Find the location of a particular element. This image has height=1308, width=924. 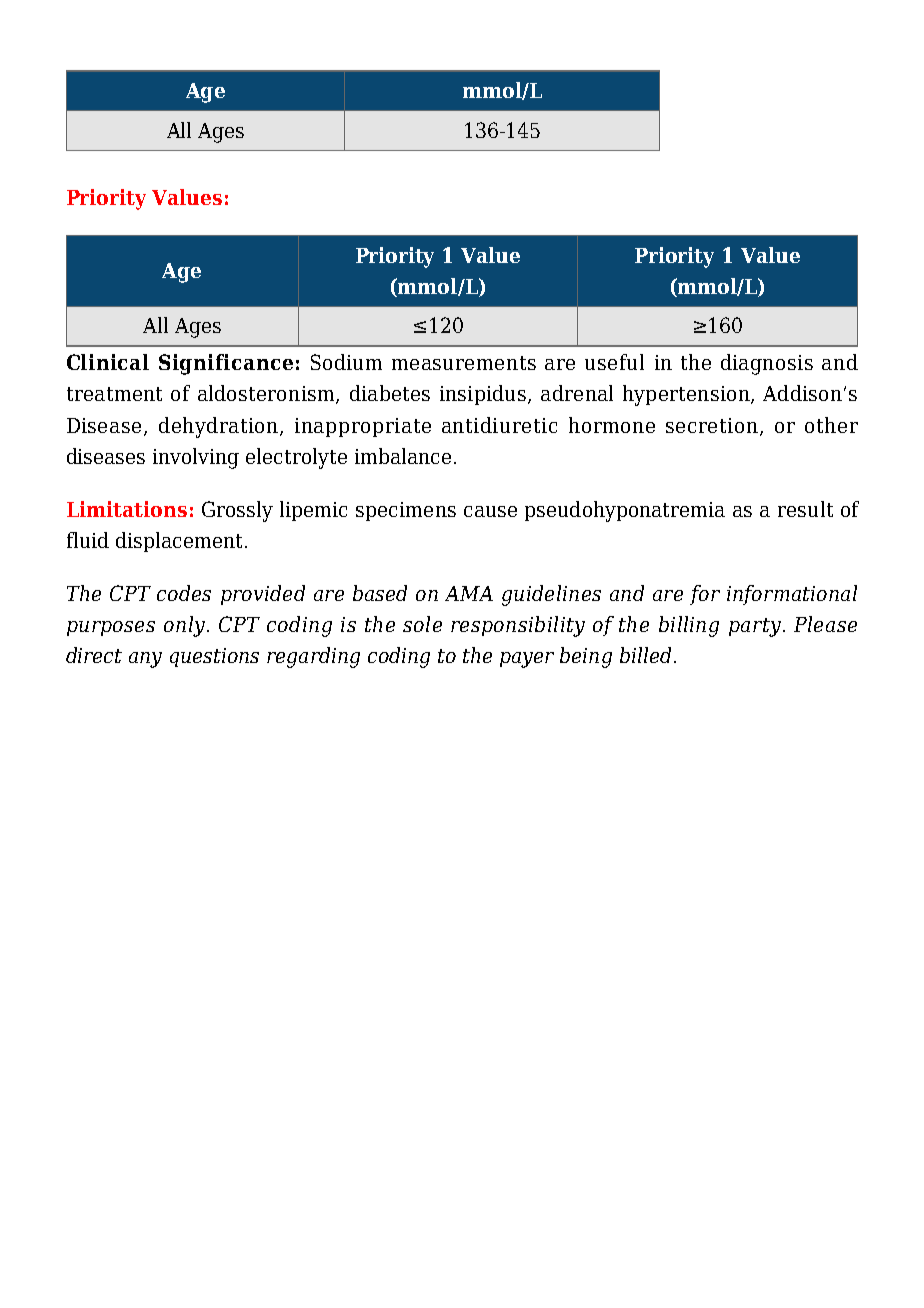

measurements is located at coordinates (464, 363).
